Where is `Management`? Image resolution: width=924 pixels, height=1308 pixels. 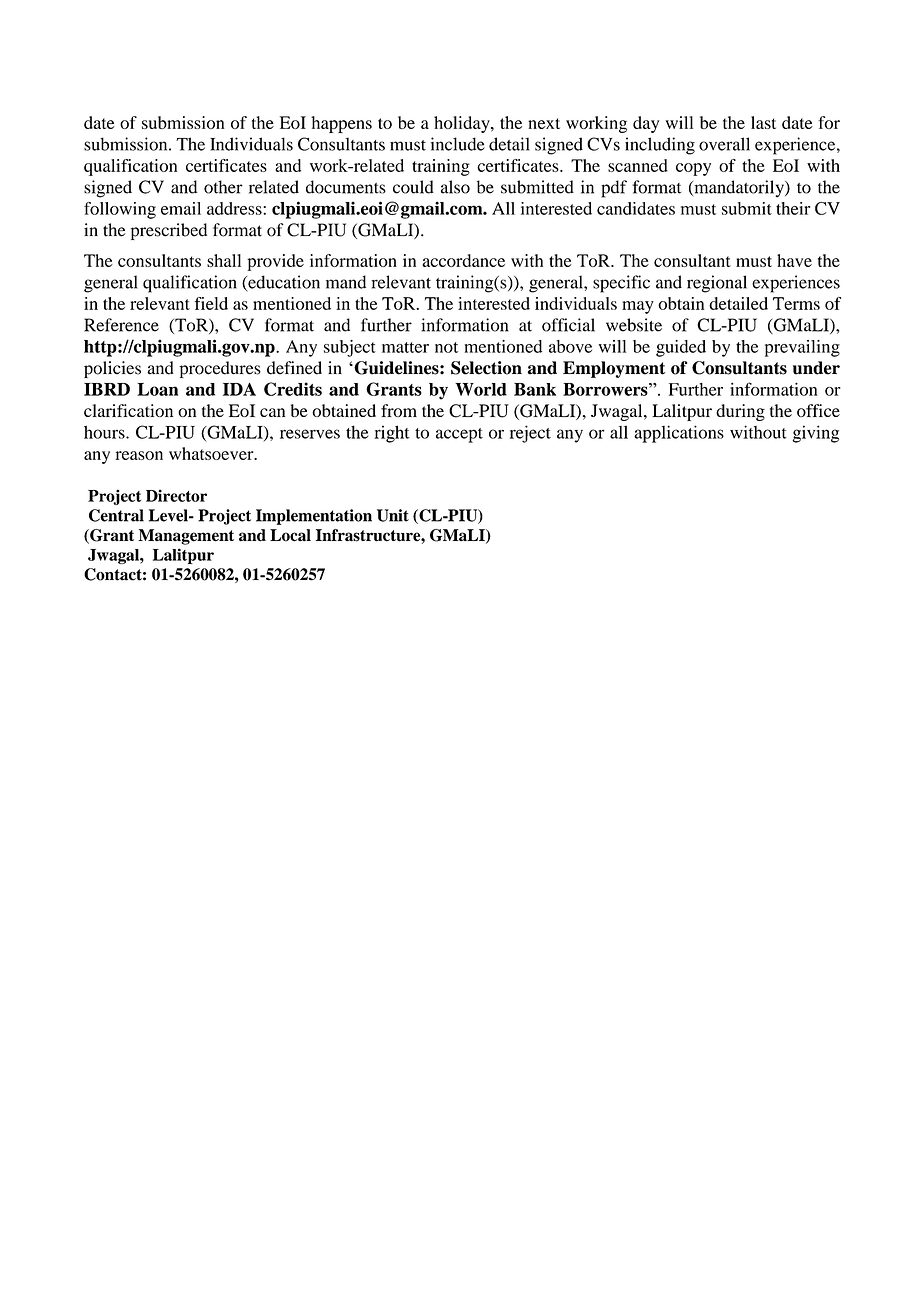 Management is located at coordinates (186, 537).
